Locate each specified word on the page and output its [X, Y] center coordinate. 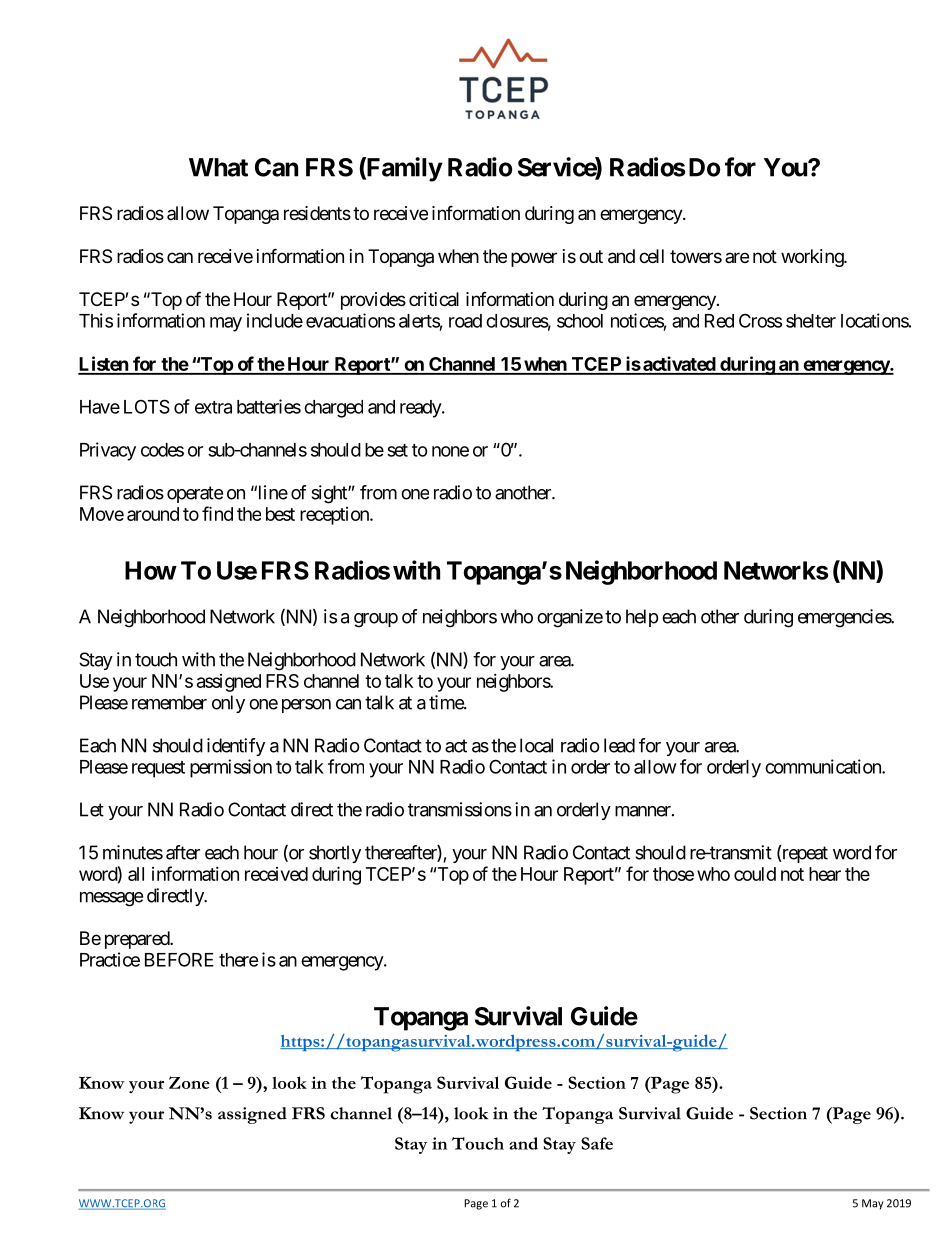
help [642, 618]
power [534, 259]
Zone [189, 1082]
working [813, 258]
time [447, 702]
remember [169, 702]
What [218, 167]
